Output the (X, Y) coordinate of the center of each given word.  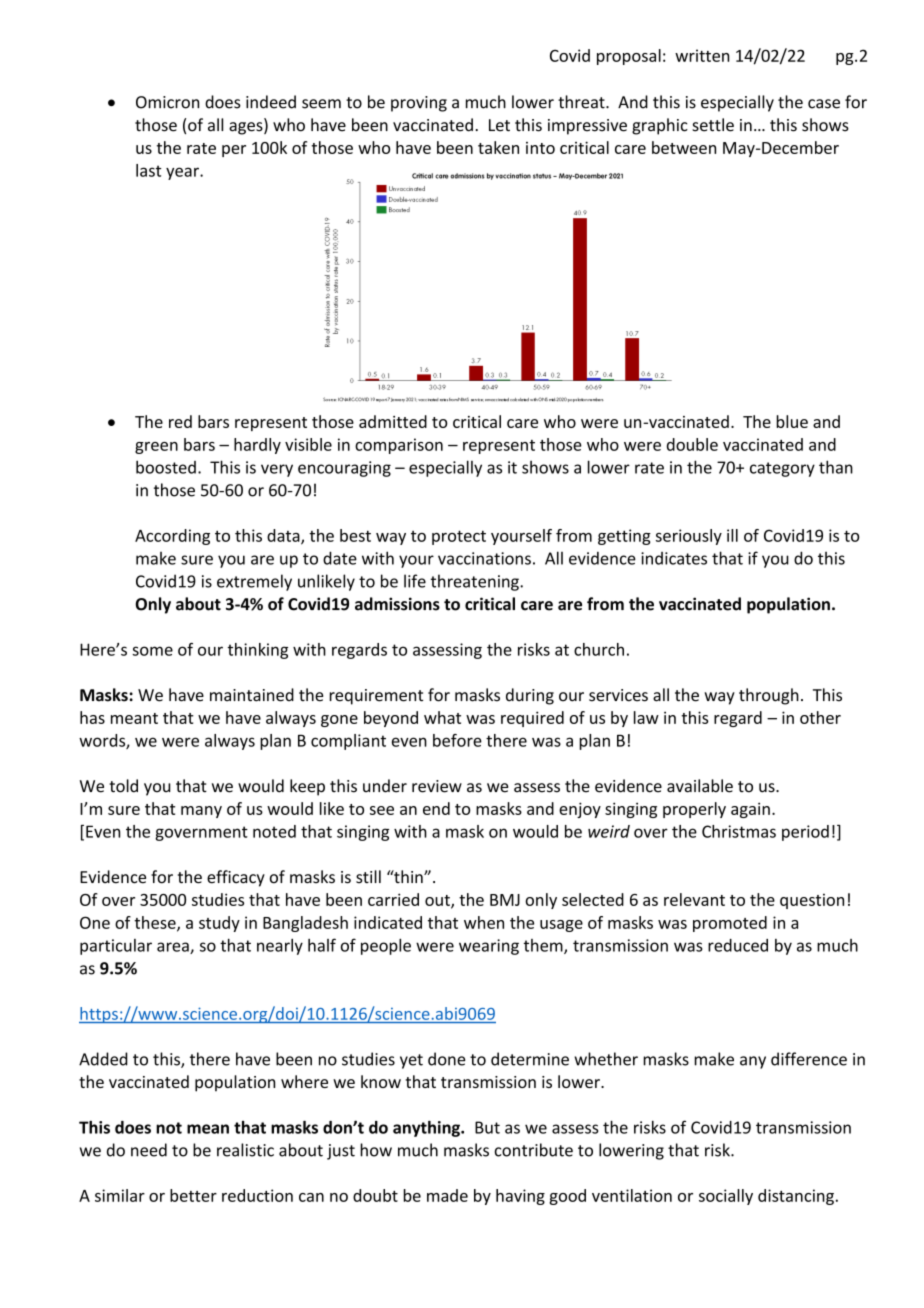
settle (713, 125)
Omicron (167, 102)
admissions (397, 604)
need (149, 1150)
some (152, 651)
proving (419, 104)
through (769, 696)
